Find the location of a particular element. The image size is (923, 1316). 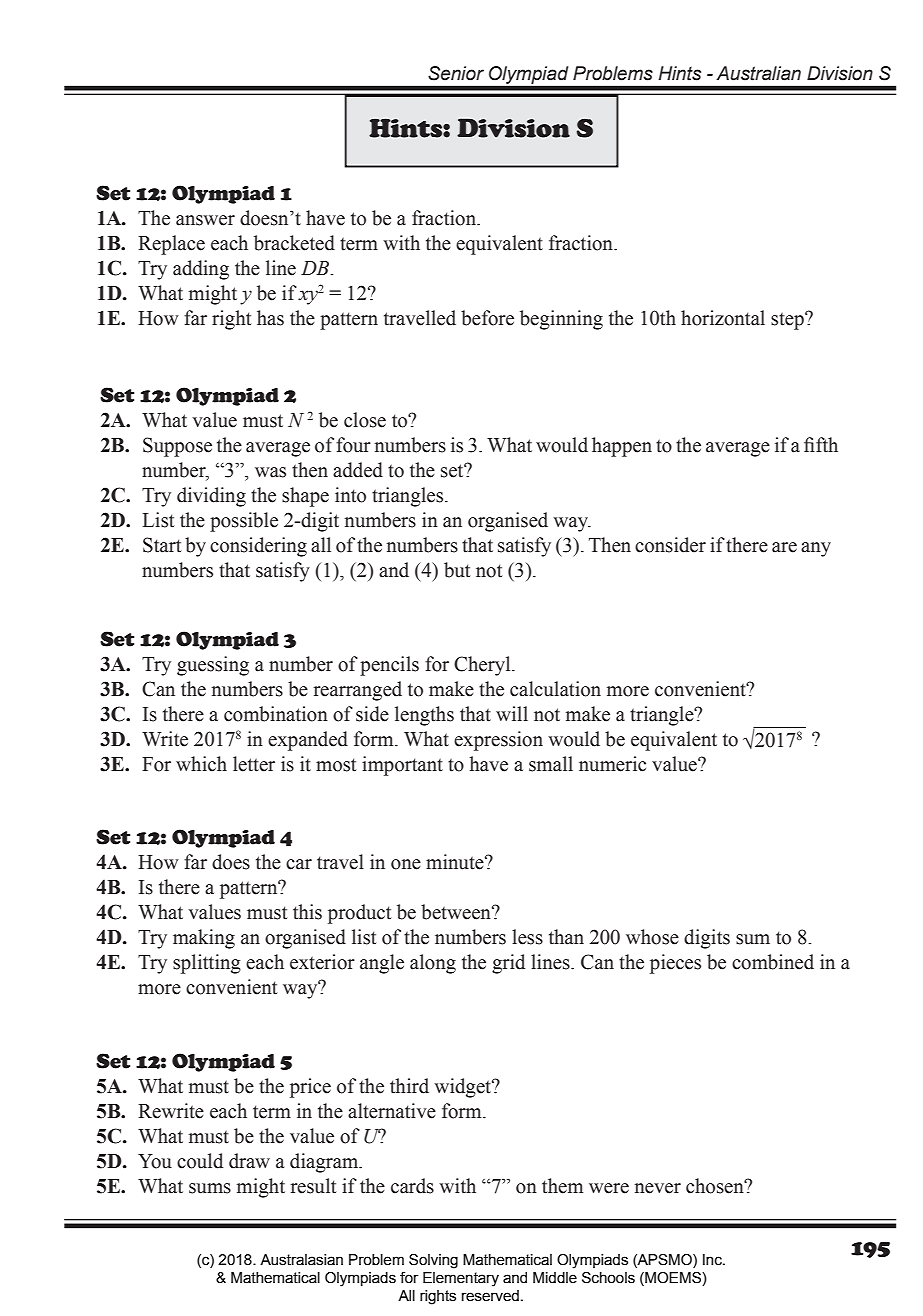

guessing is located at coordinates (213, 666).
